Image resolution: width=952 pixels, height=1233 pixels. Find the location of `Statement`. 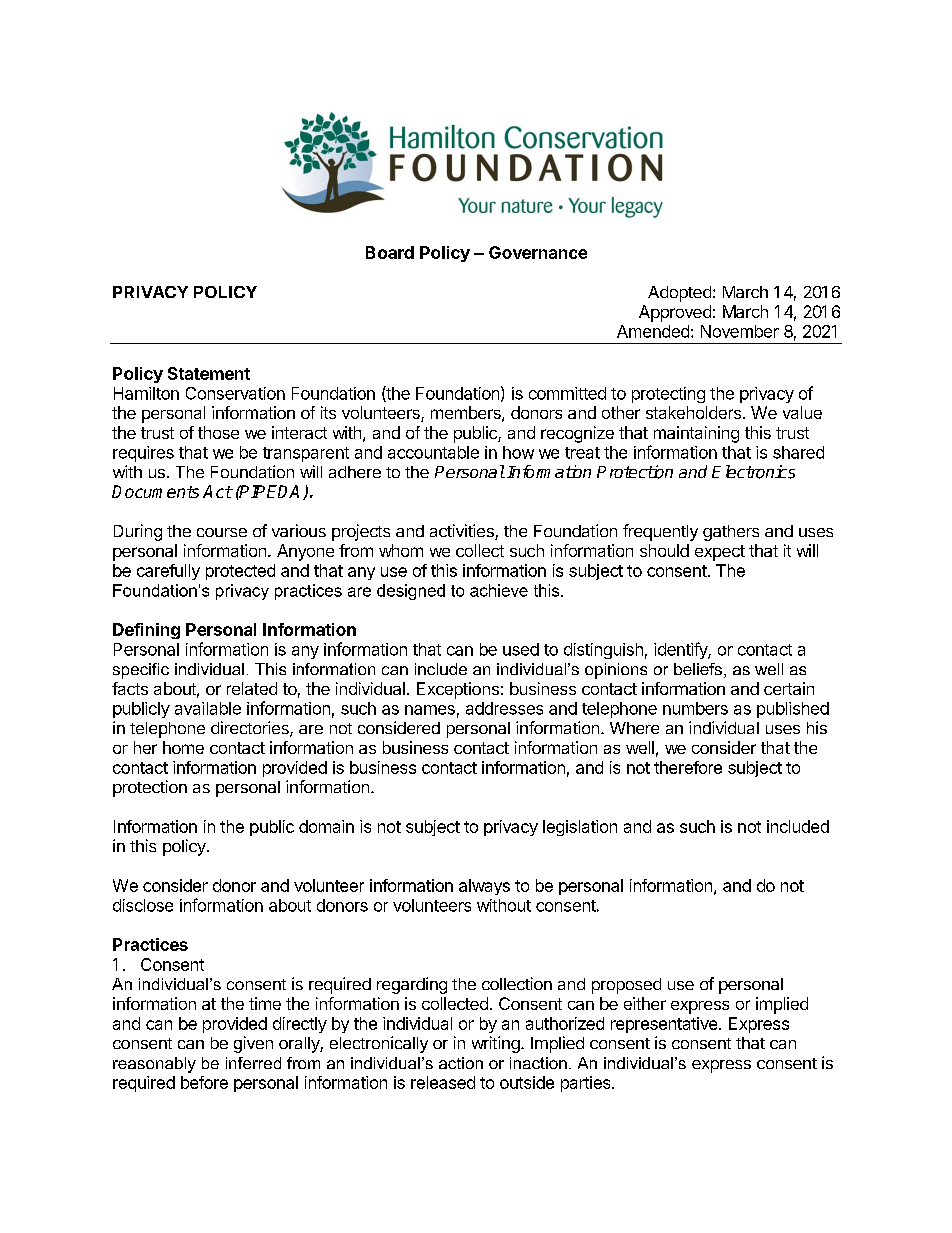

Statement is located at coordinates (209, 373).
